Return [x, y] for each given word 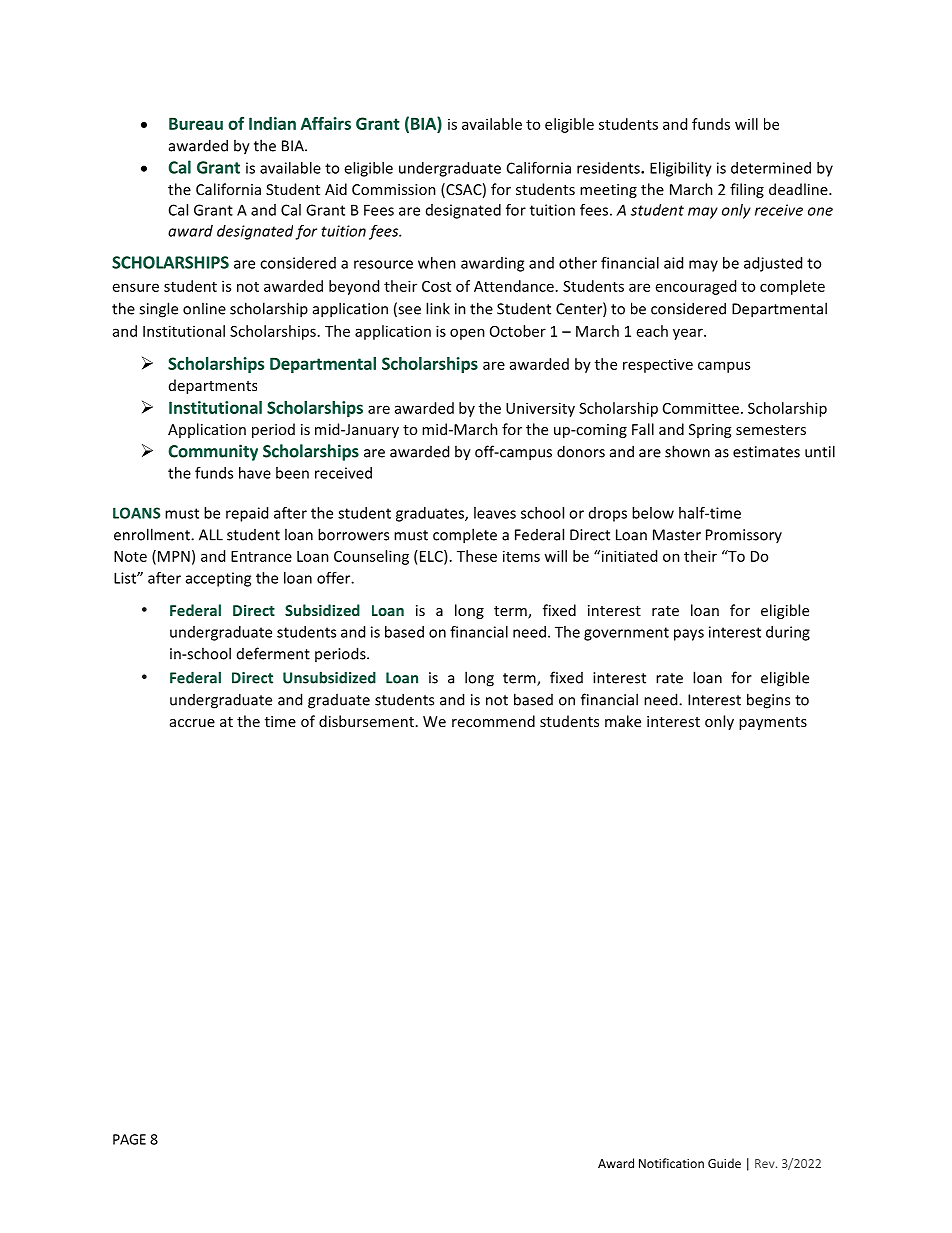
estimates [766, 452]
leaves [495, 513]
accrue [192, 723]
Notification [671, 1163]
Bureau [196, 123]
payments [773, 723]
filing [747, 190]
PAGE [129, 1139]
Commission [394, 189]
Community [213, 452]
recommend [493, 721]
